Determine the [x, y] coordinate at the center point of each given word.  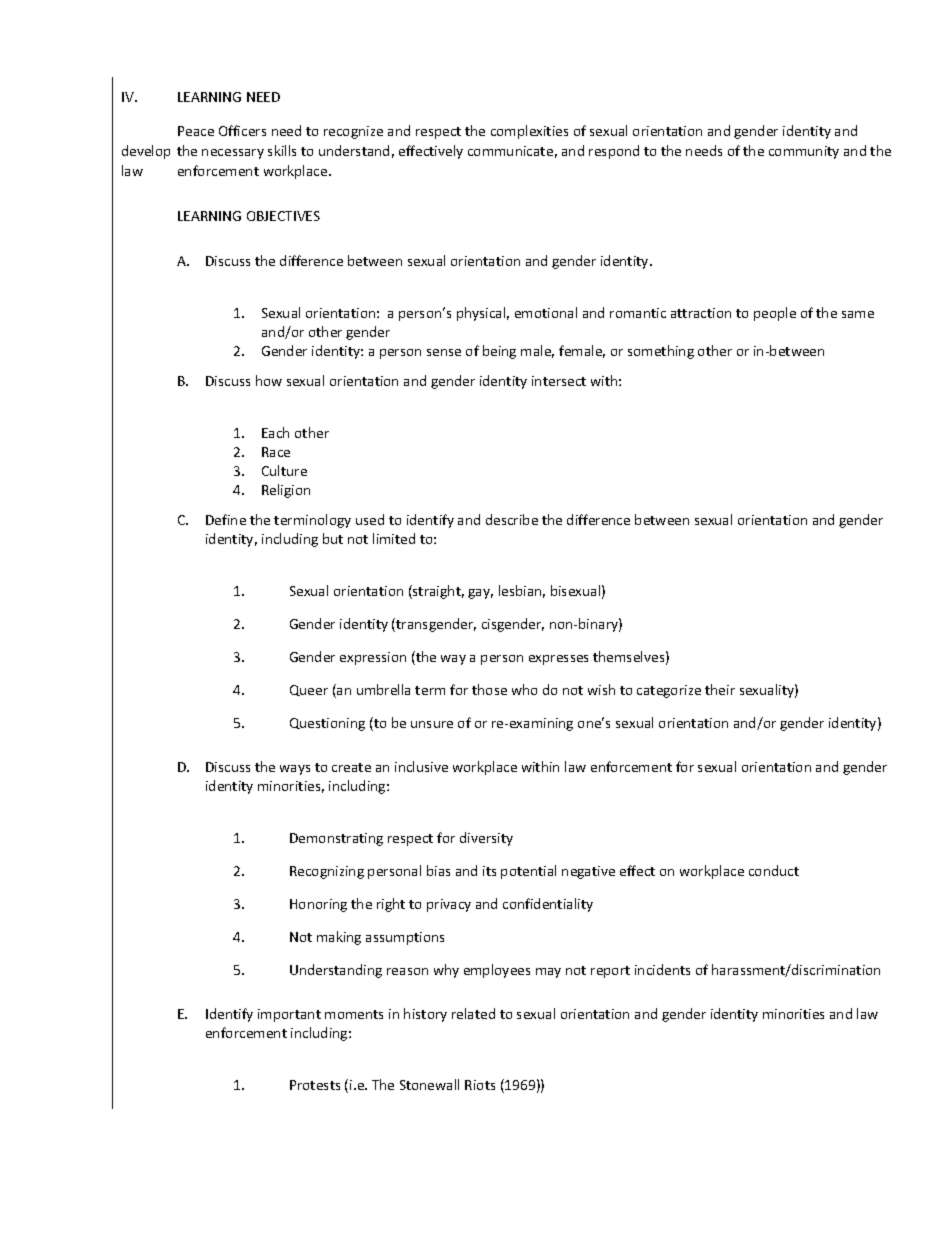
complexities [529, 132]
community [804, 152]
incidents [662, 969]
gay [480, 594]
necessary [233, 154]
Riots [480, 1085]
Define [226, 519]
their [720, 689]
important [289, 1015]
